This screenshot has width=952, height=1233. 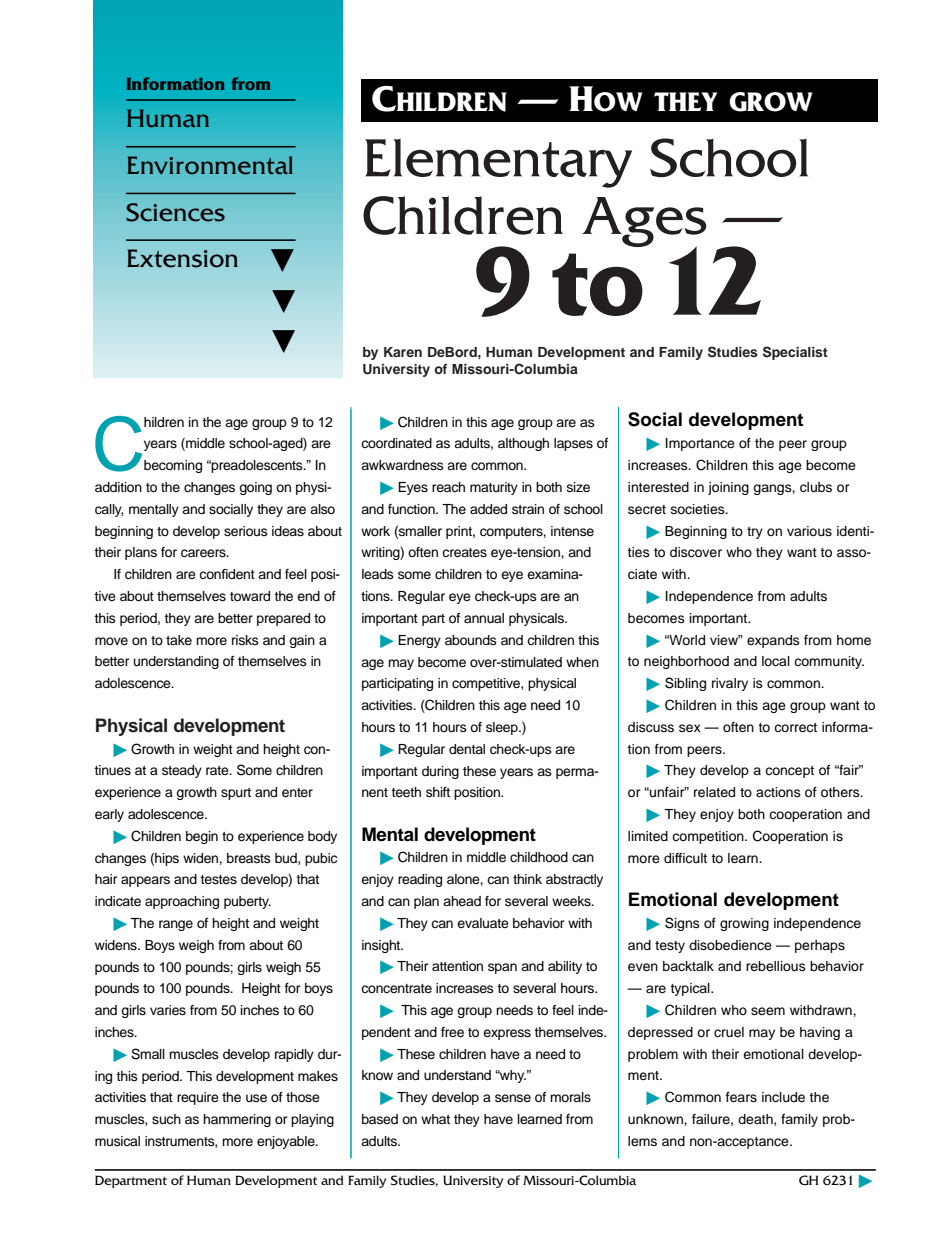 What do you see at coordinates (513, 1098) in the screenshot?
I see `sense` at bounding box center [513, 1098].
